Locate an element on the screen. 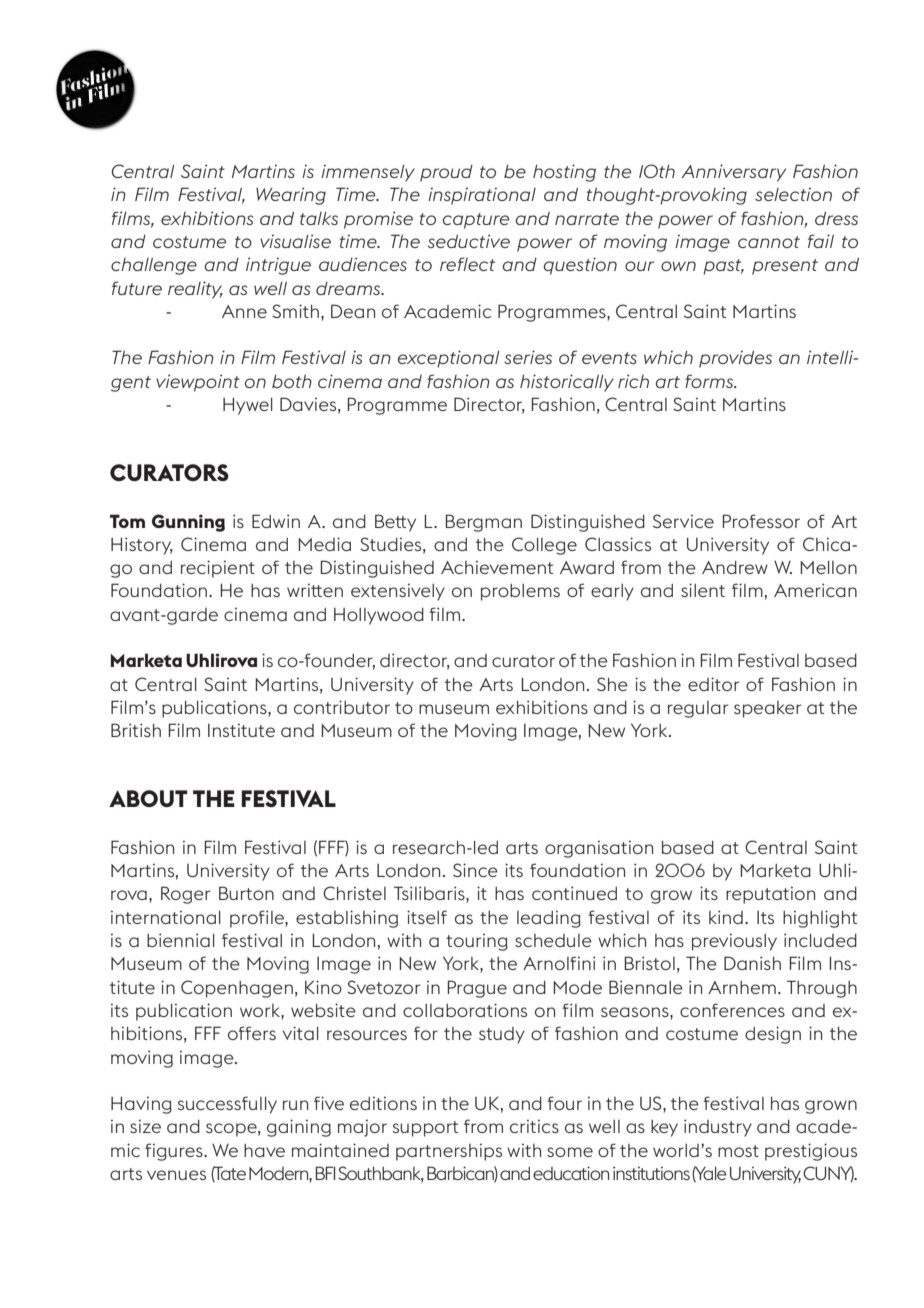 This screenshot has width=924, height=1308. touring is located at coordinates (477, 942).
